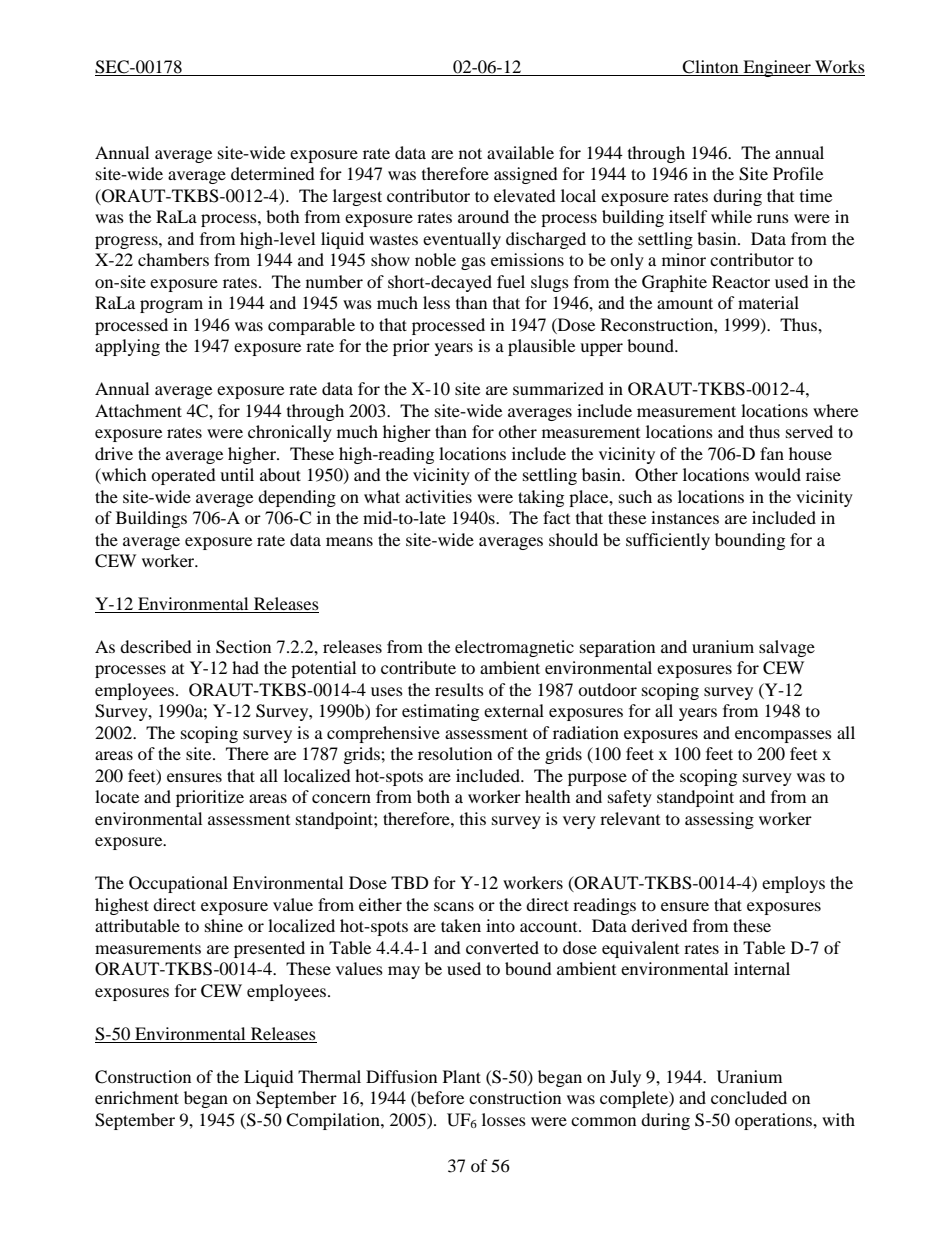 This document has height=1233, width=952. Describe the element at coordinates (470, 153) in the document. I see `not` at that location.
